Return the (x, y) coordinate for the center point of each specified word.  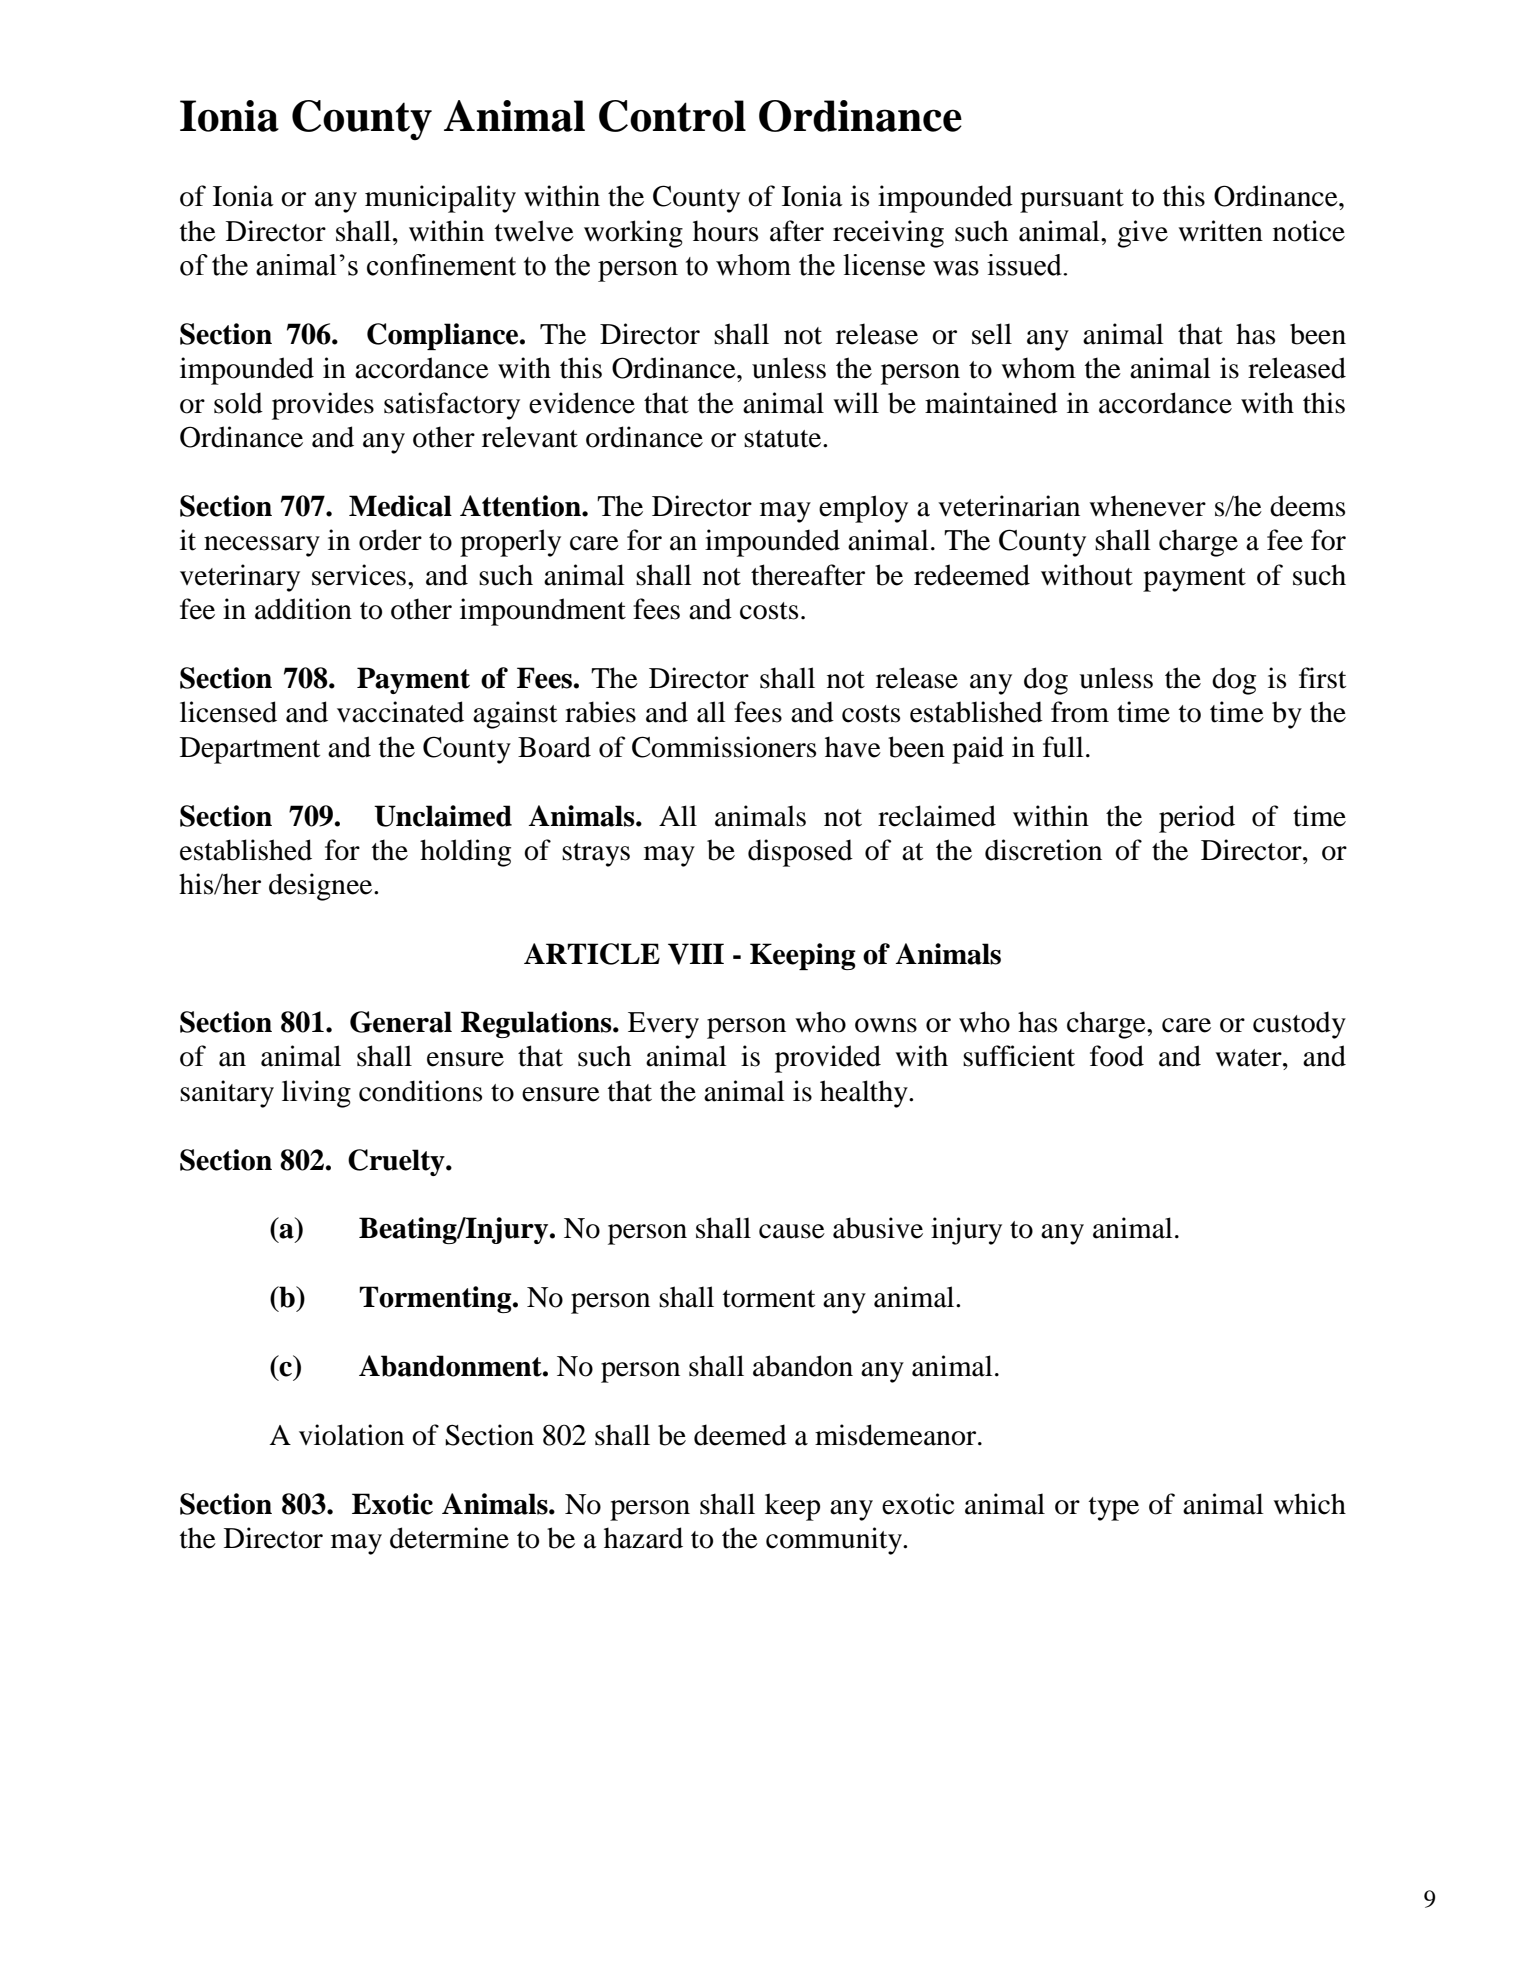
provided (828, 1059)
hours (725, 231)
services (359, 575)
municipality (440, 199)
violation (351, 1435)
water (1249, 1058)
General (401, 1022)
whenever (1147, 506)
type (1114, 1509)
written (1220, 231)
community (835, 1541)
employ (863, 509)
